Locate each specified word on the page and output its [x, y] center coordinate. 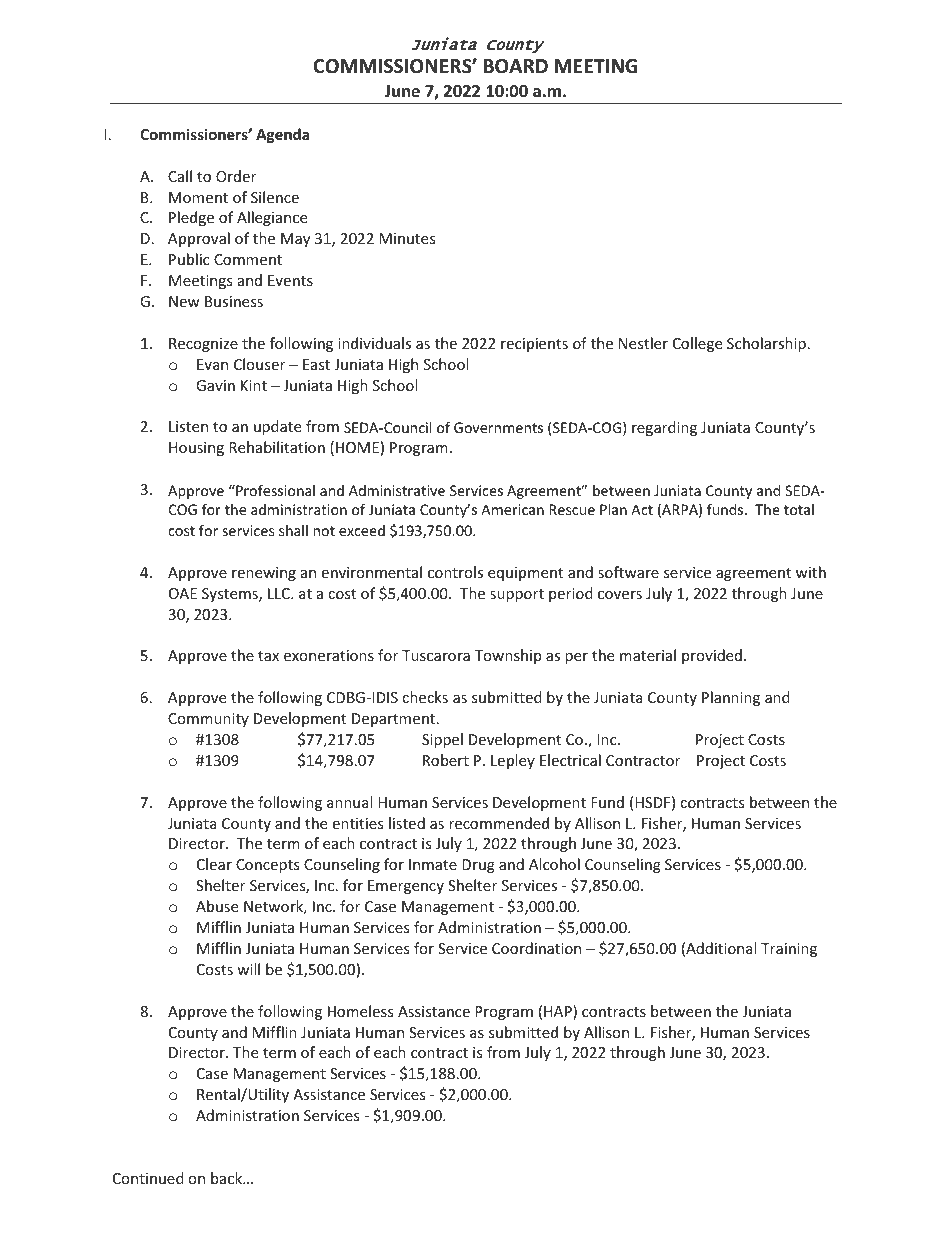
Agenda [282, 135]
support [517, 595]
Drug [478, 866]
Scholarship [766, 344]
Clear [214, 864]
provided [712, 656]
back [228, 1178]
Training [789, 950]
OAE [183, 593]
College [697, 344]
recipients [534, 345]
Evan [212, 364]
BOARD [516, 66]
